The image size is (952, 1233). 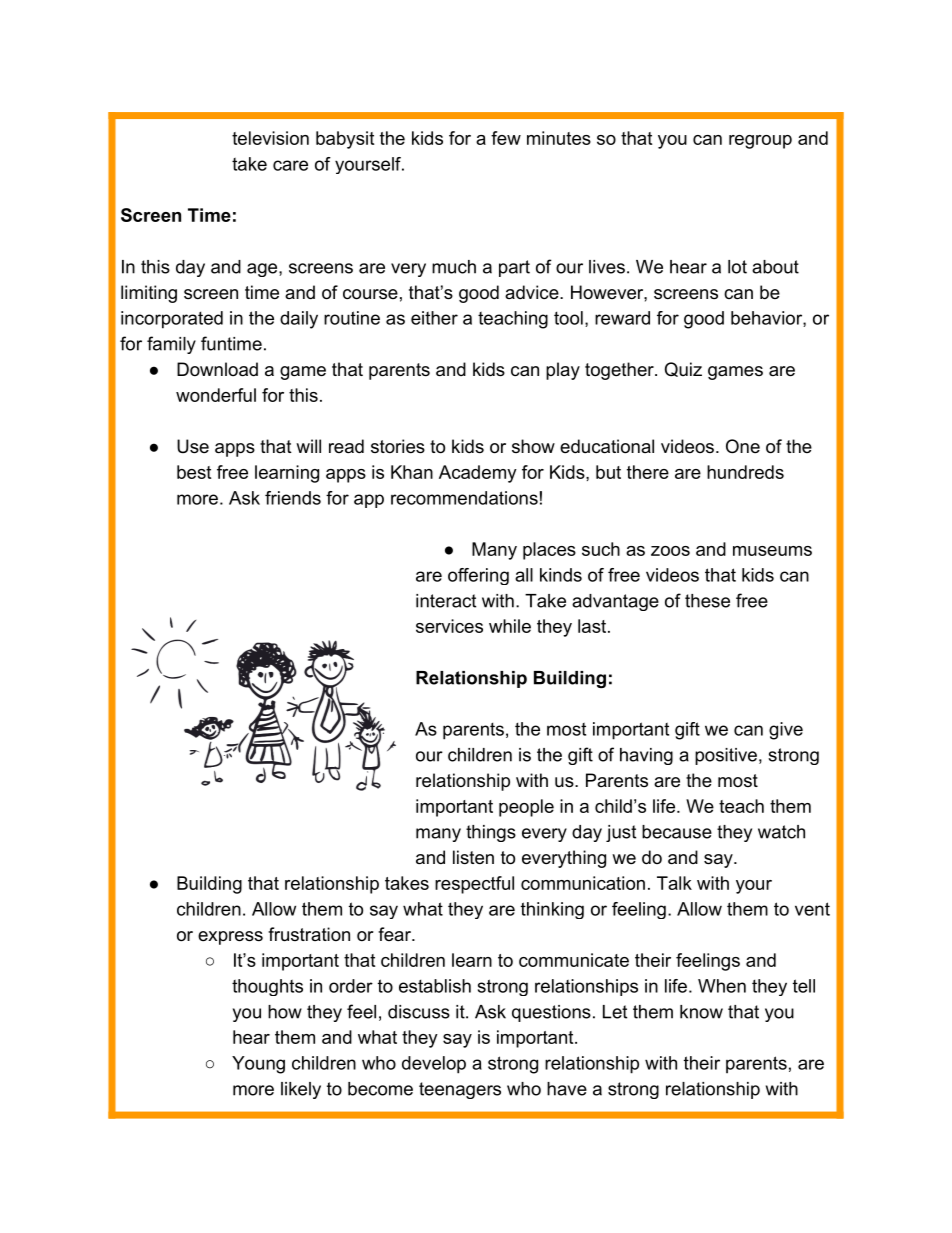 What do you see at coordinates (258, 1065) in the screenshot?
I see `Young` at bounding box center [258, 1065].
